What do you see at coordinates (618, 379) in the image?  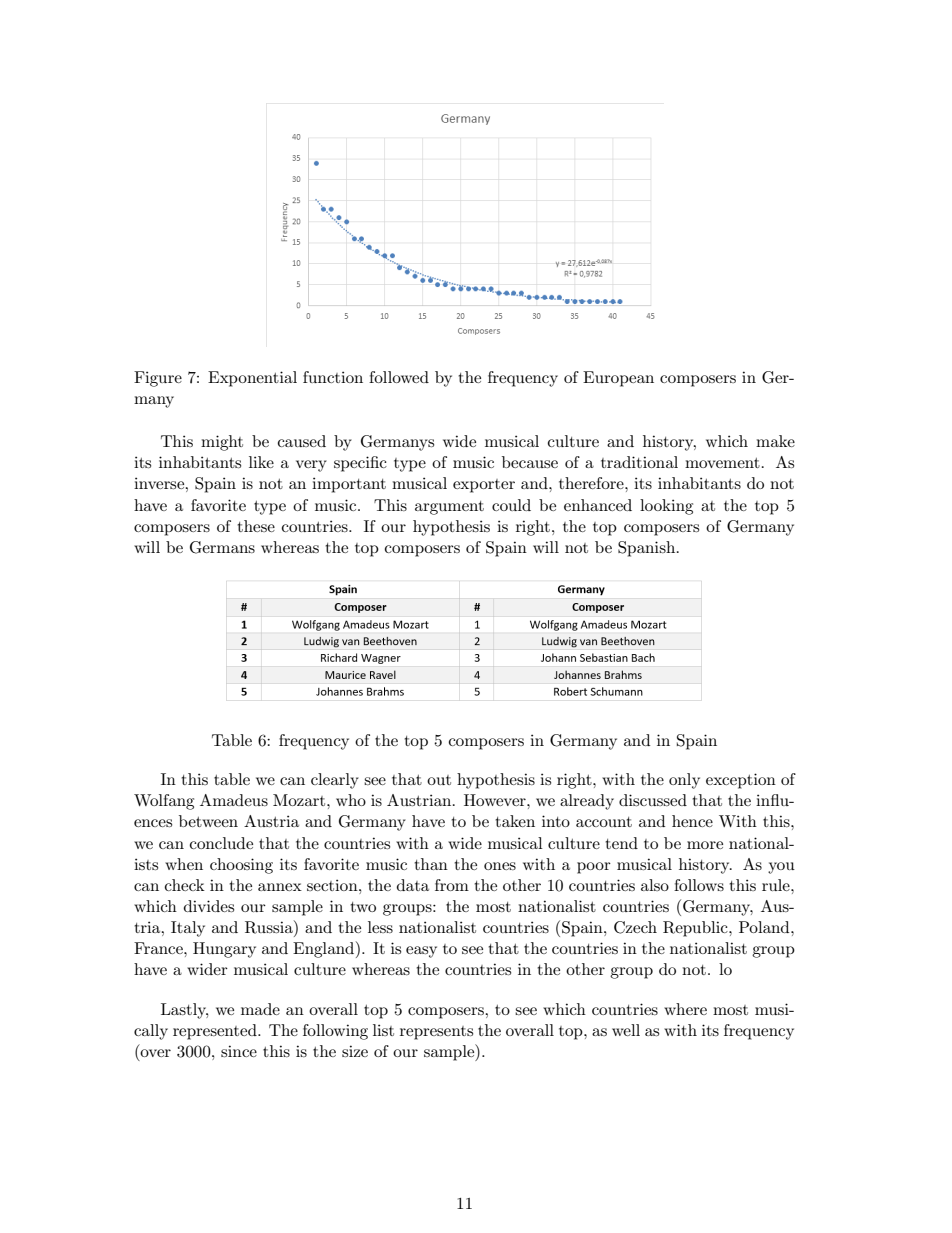 I see `European` at bounding box center [618, 379].
